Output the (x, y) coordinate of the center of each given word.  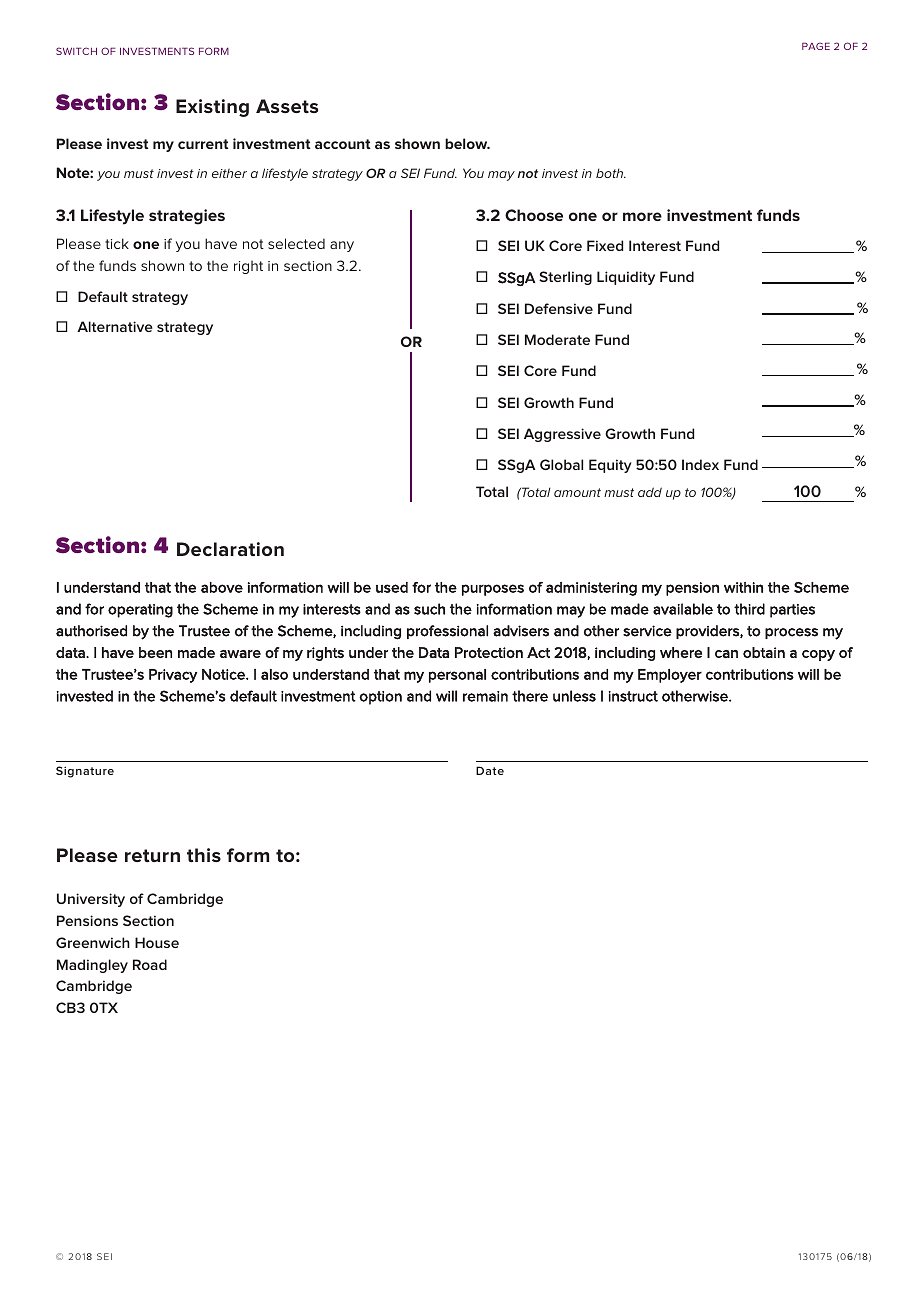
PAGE (816, 46)
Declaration (230, 549)
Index (700, 464)
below (467, 143)
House (157, 942)
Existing (212, 108)
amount (577, 492)
